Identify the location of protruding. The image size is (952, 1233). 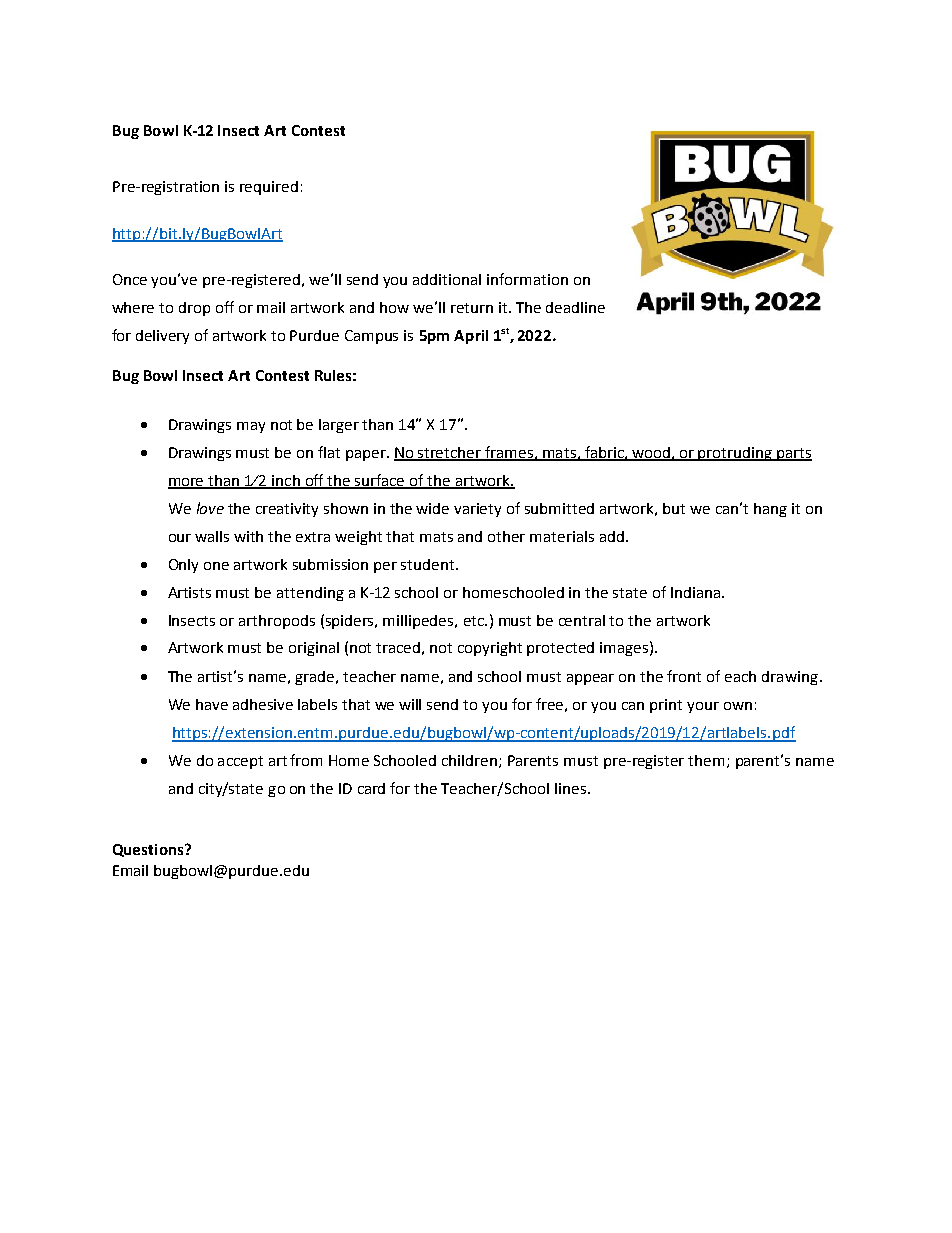
(736, 454).
